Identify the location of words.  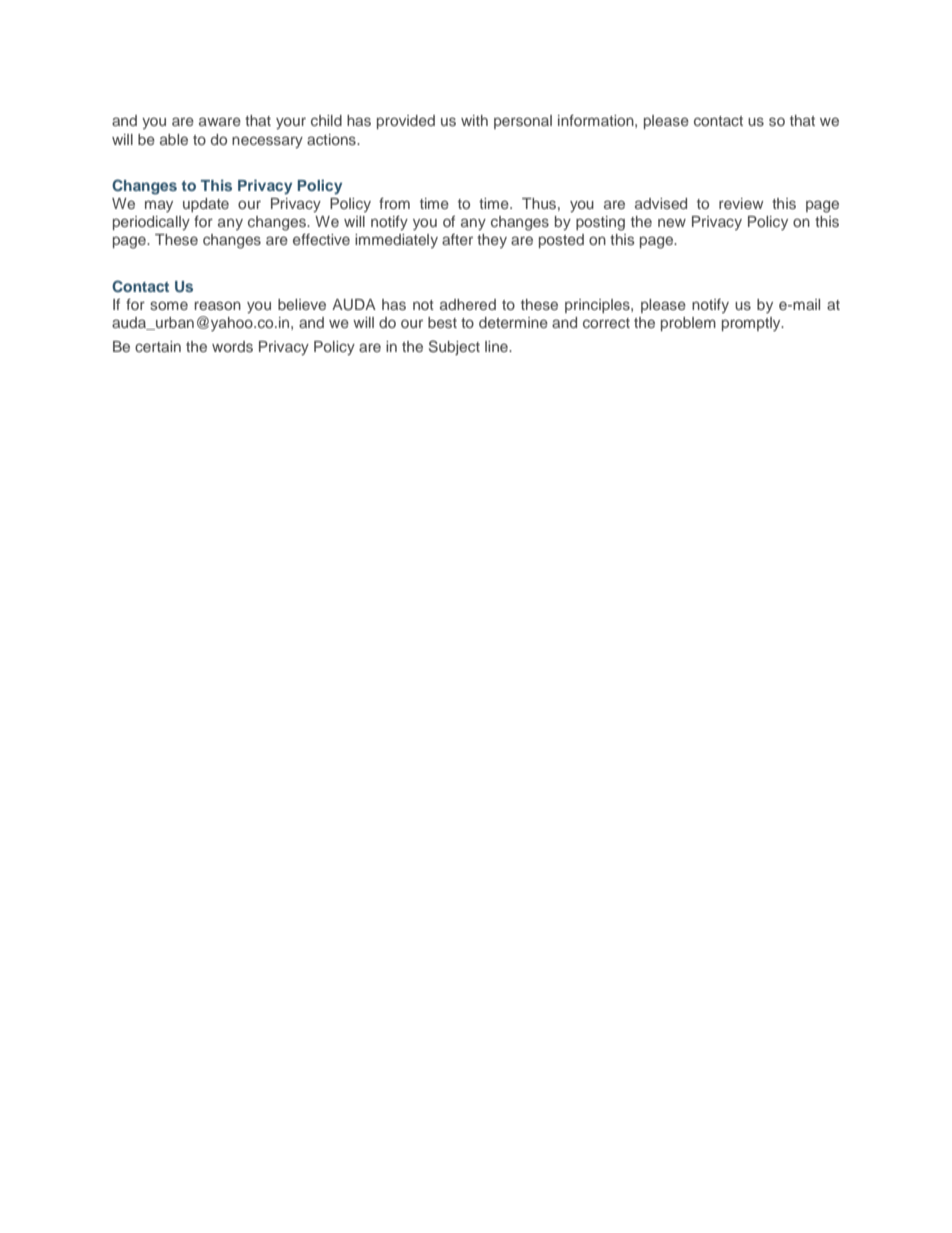
(232, 346).
